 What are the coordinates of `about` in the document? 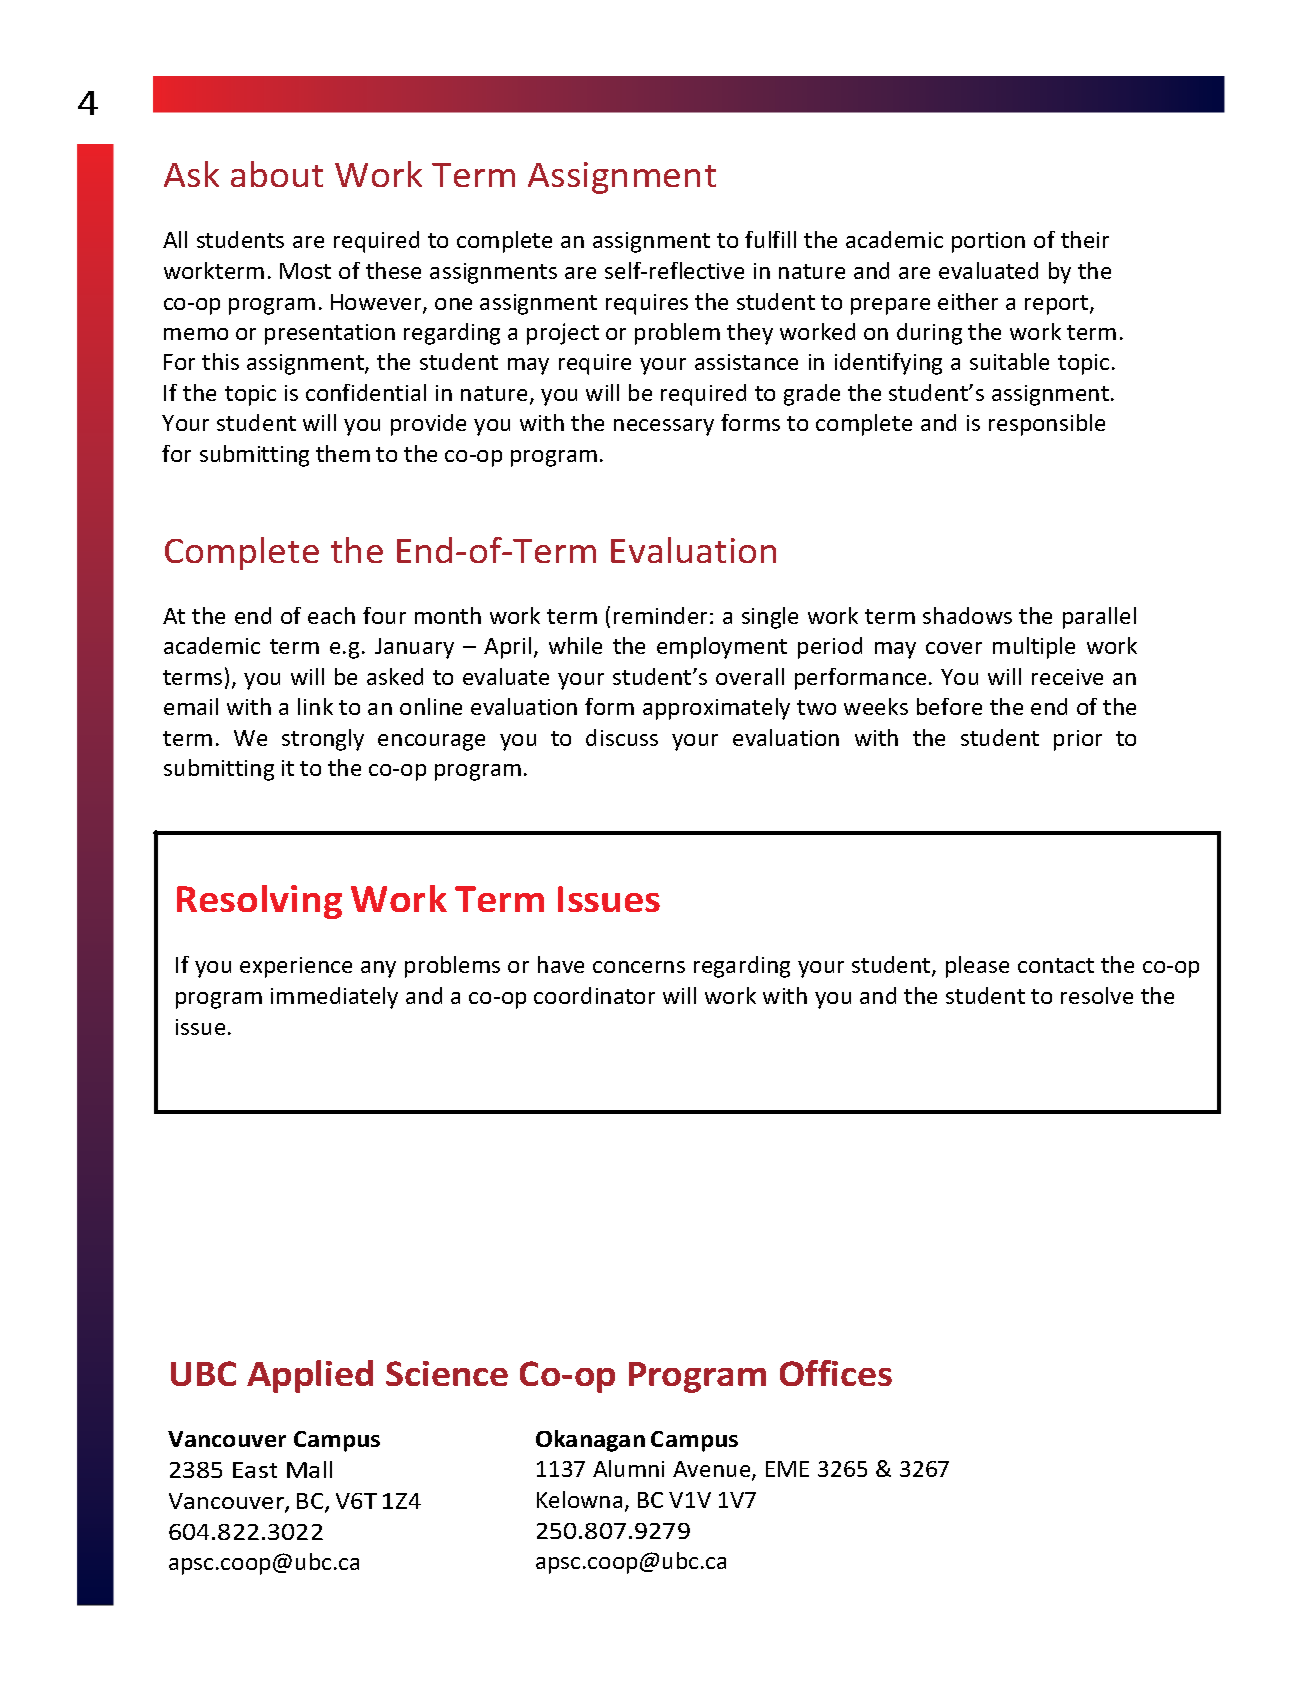 It's located at (277, 174).
